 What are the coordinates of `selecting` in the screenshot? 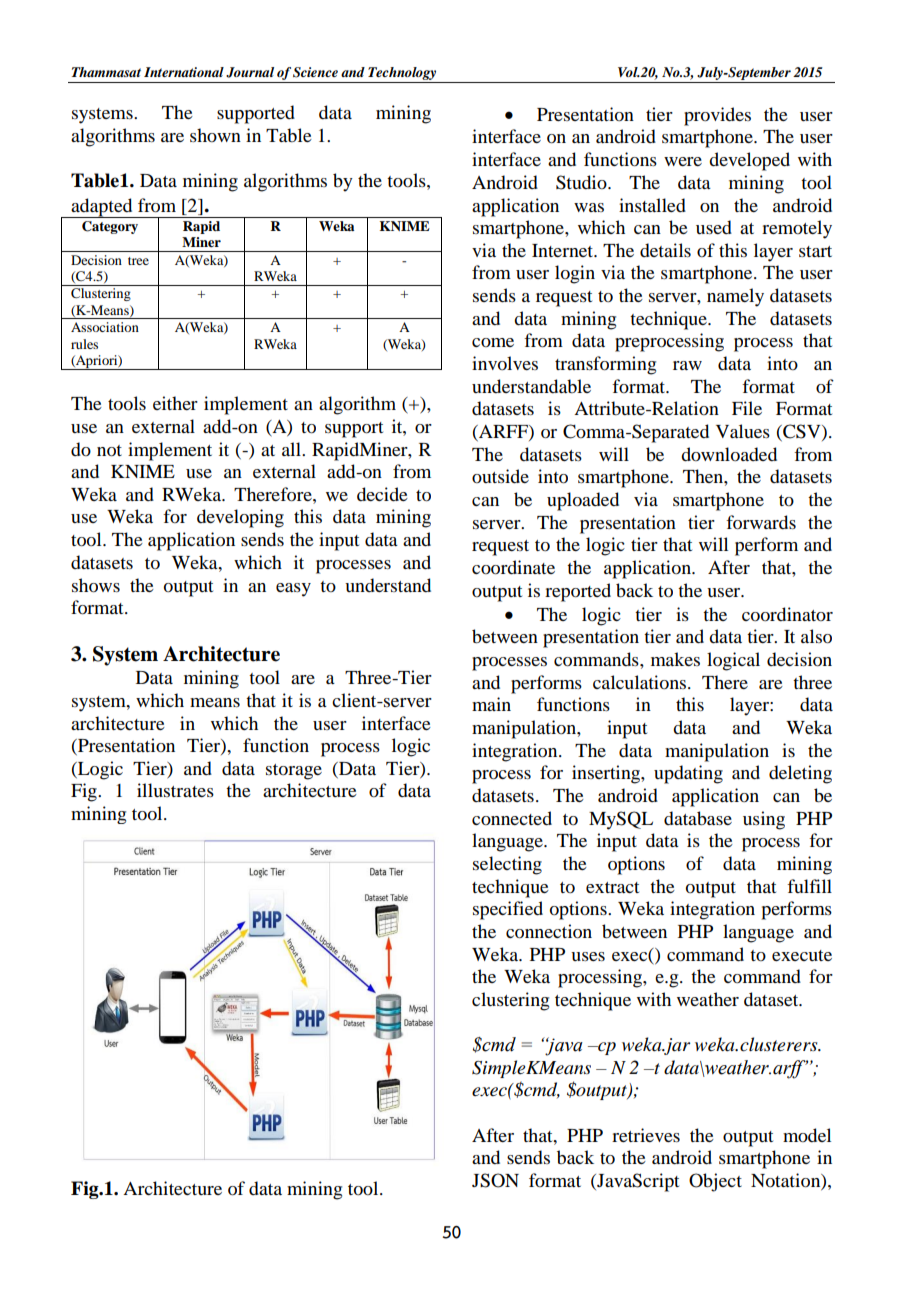 It's located at (507, 865).
